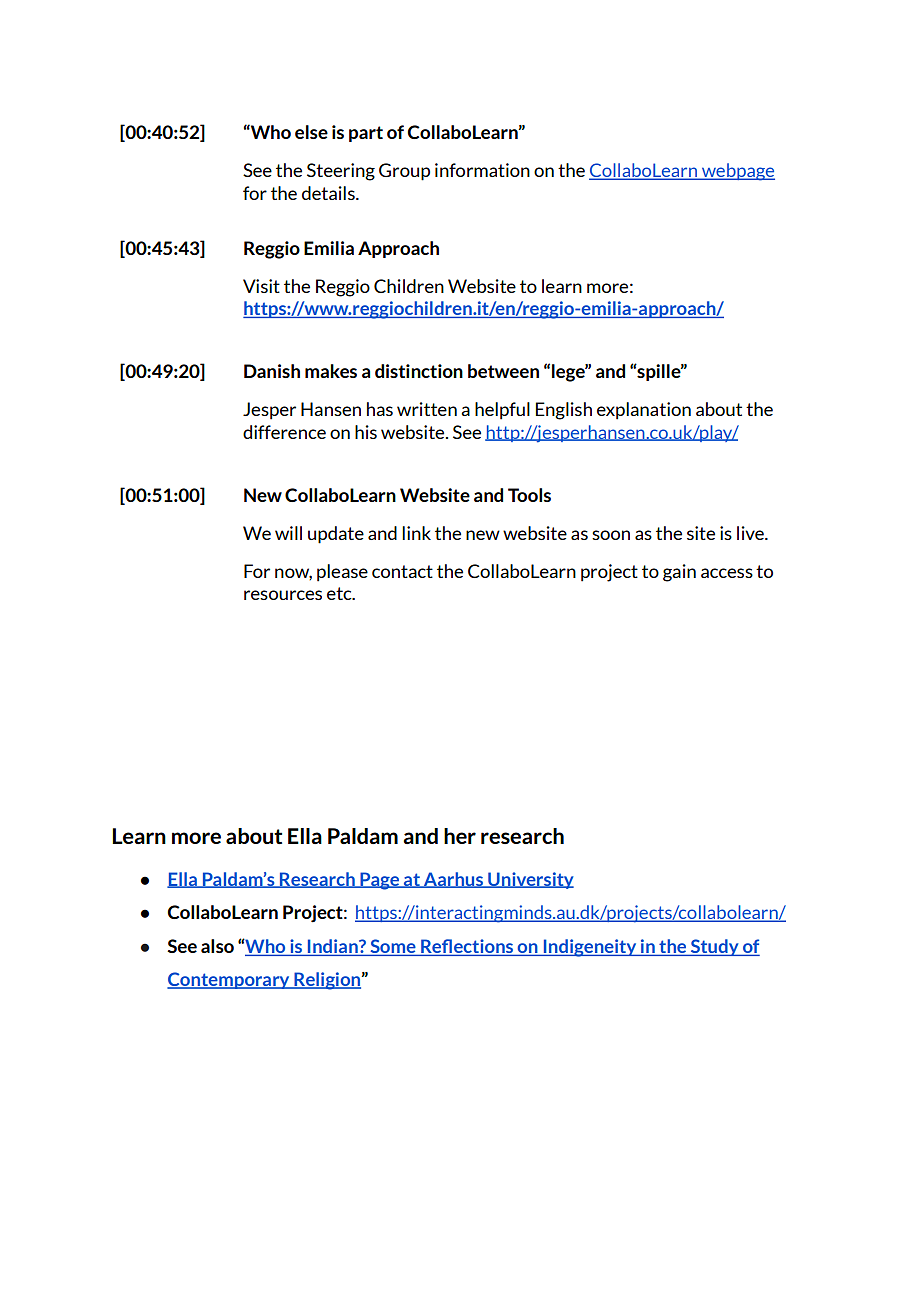 Image resolution: width=924 pixels, height=1307 pixels. I want to click on gain, so click(679, 573).
